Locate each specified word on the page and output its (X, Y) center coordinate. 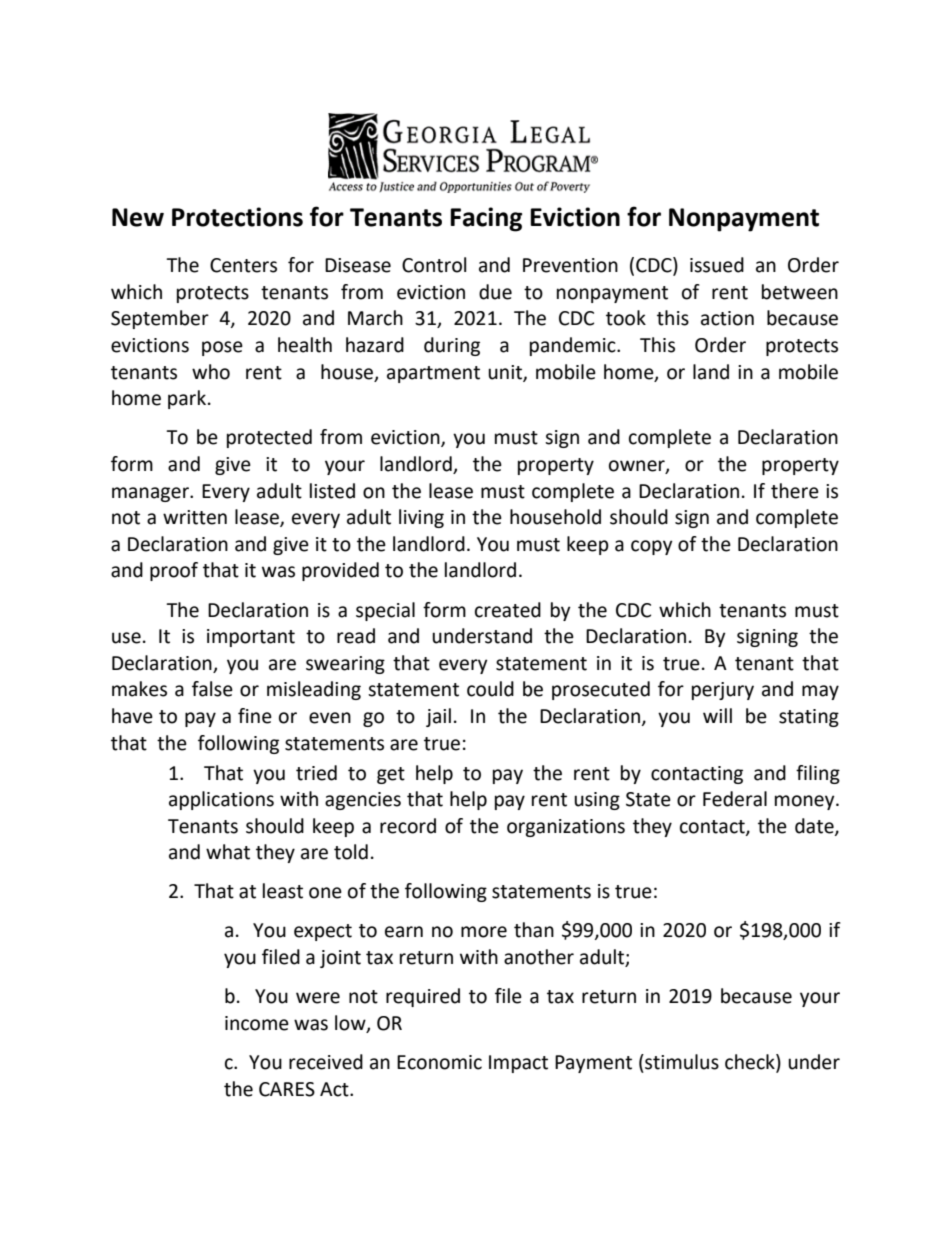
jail (438, 717)
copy (652, 547)
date (815, 826)
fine (255, 716)
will (717, 715)
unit (506, 373)
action (727, 318)
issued (717, 265)
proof (174, 571)
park (187, 399)
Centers (243, 265)
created (508, 610)
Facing (486, 219)
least (283, 891)
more (484, 932)
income (257, 1023)
